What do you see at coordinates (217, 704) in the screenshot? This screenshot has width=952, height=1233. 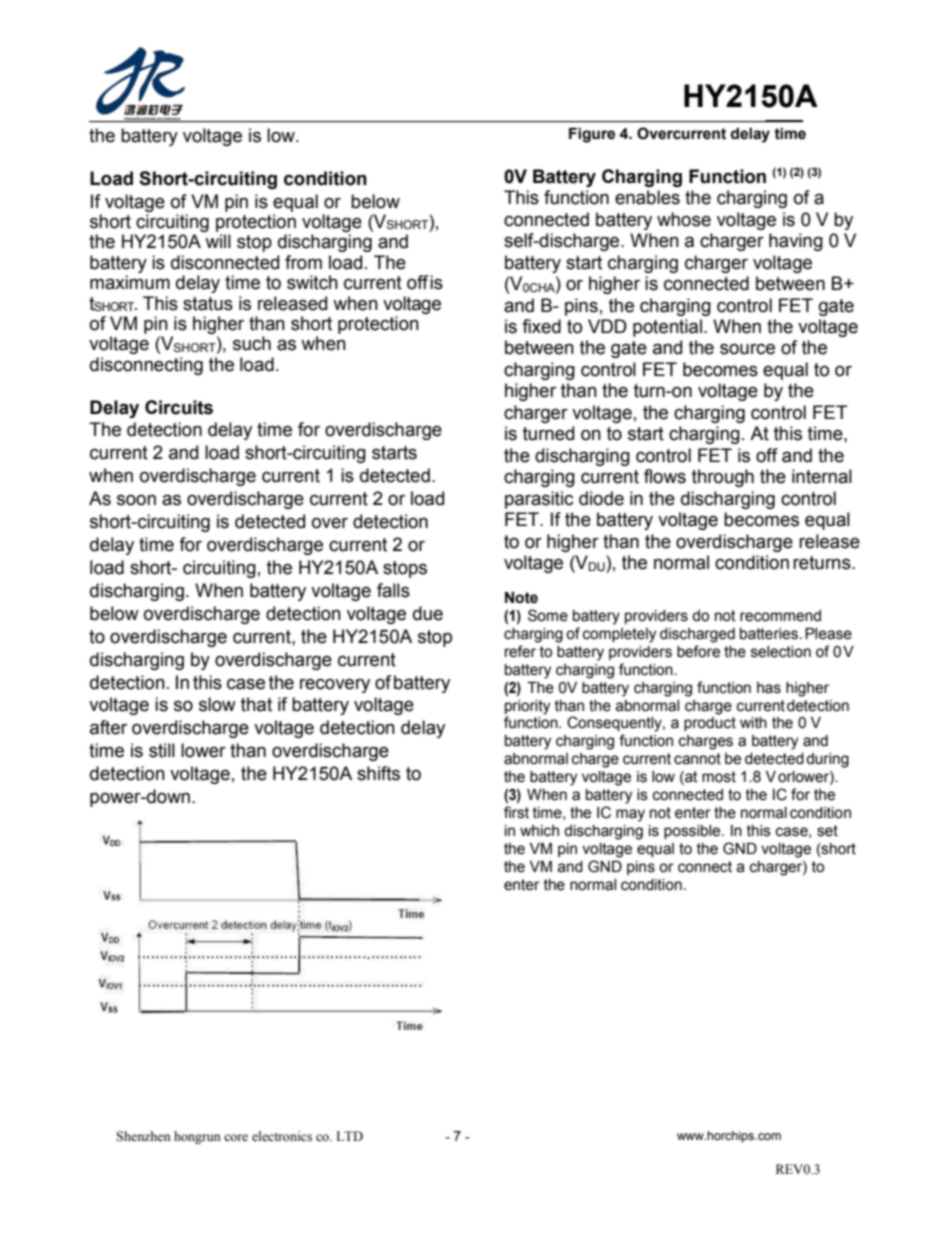 I see `slow` at bounding box center [217, 704].
